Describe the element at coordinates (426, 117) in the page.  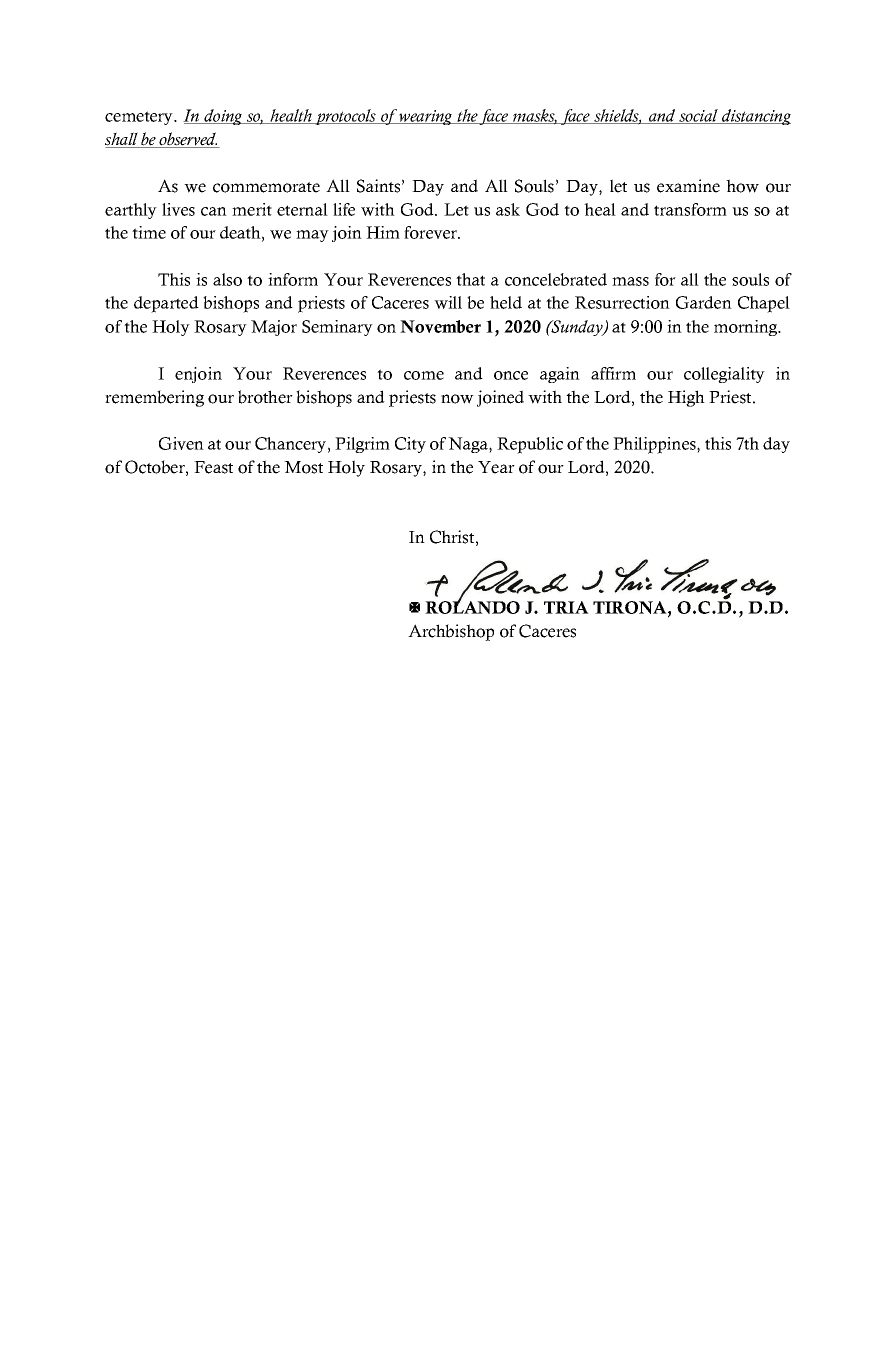
I see `wearing` at that location.
